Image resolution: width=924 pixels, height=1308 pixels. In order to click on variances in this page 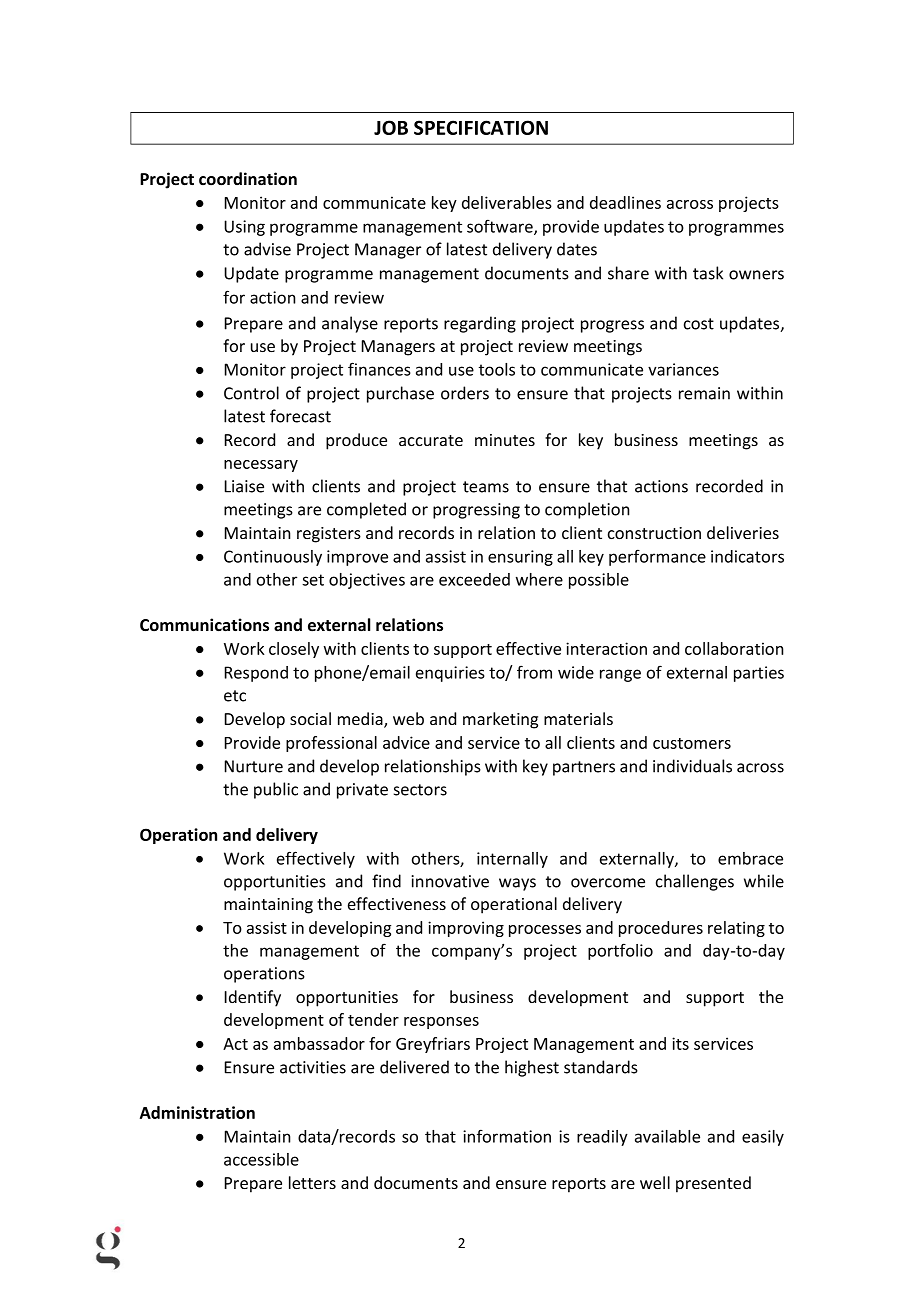, I will do `click(683, 369)`.
